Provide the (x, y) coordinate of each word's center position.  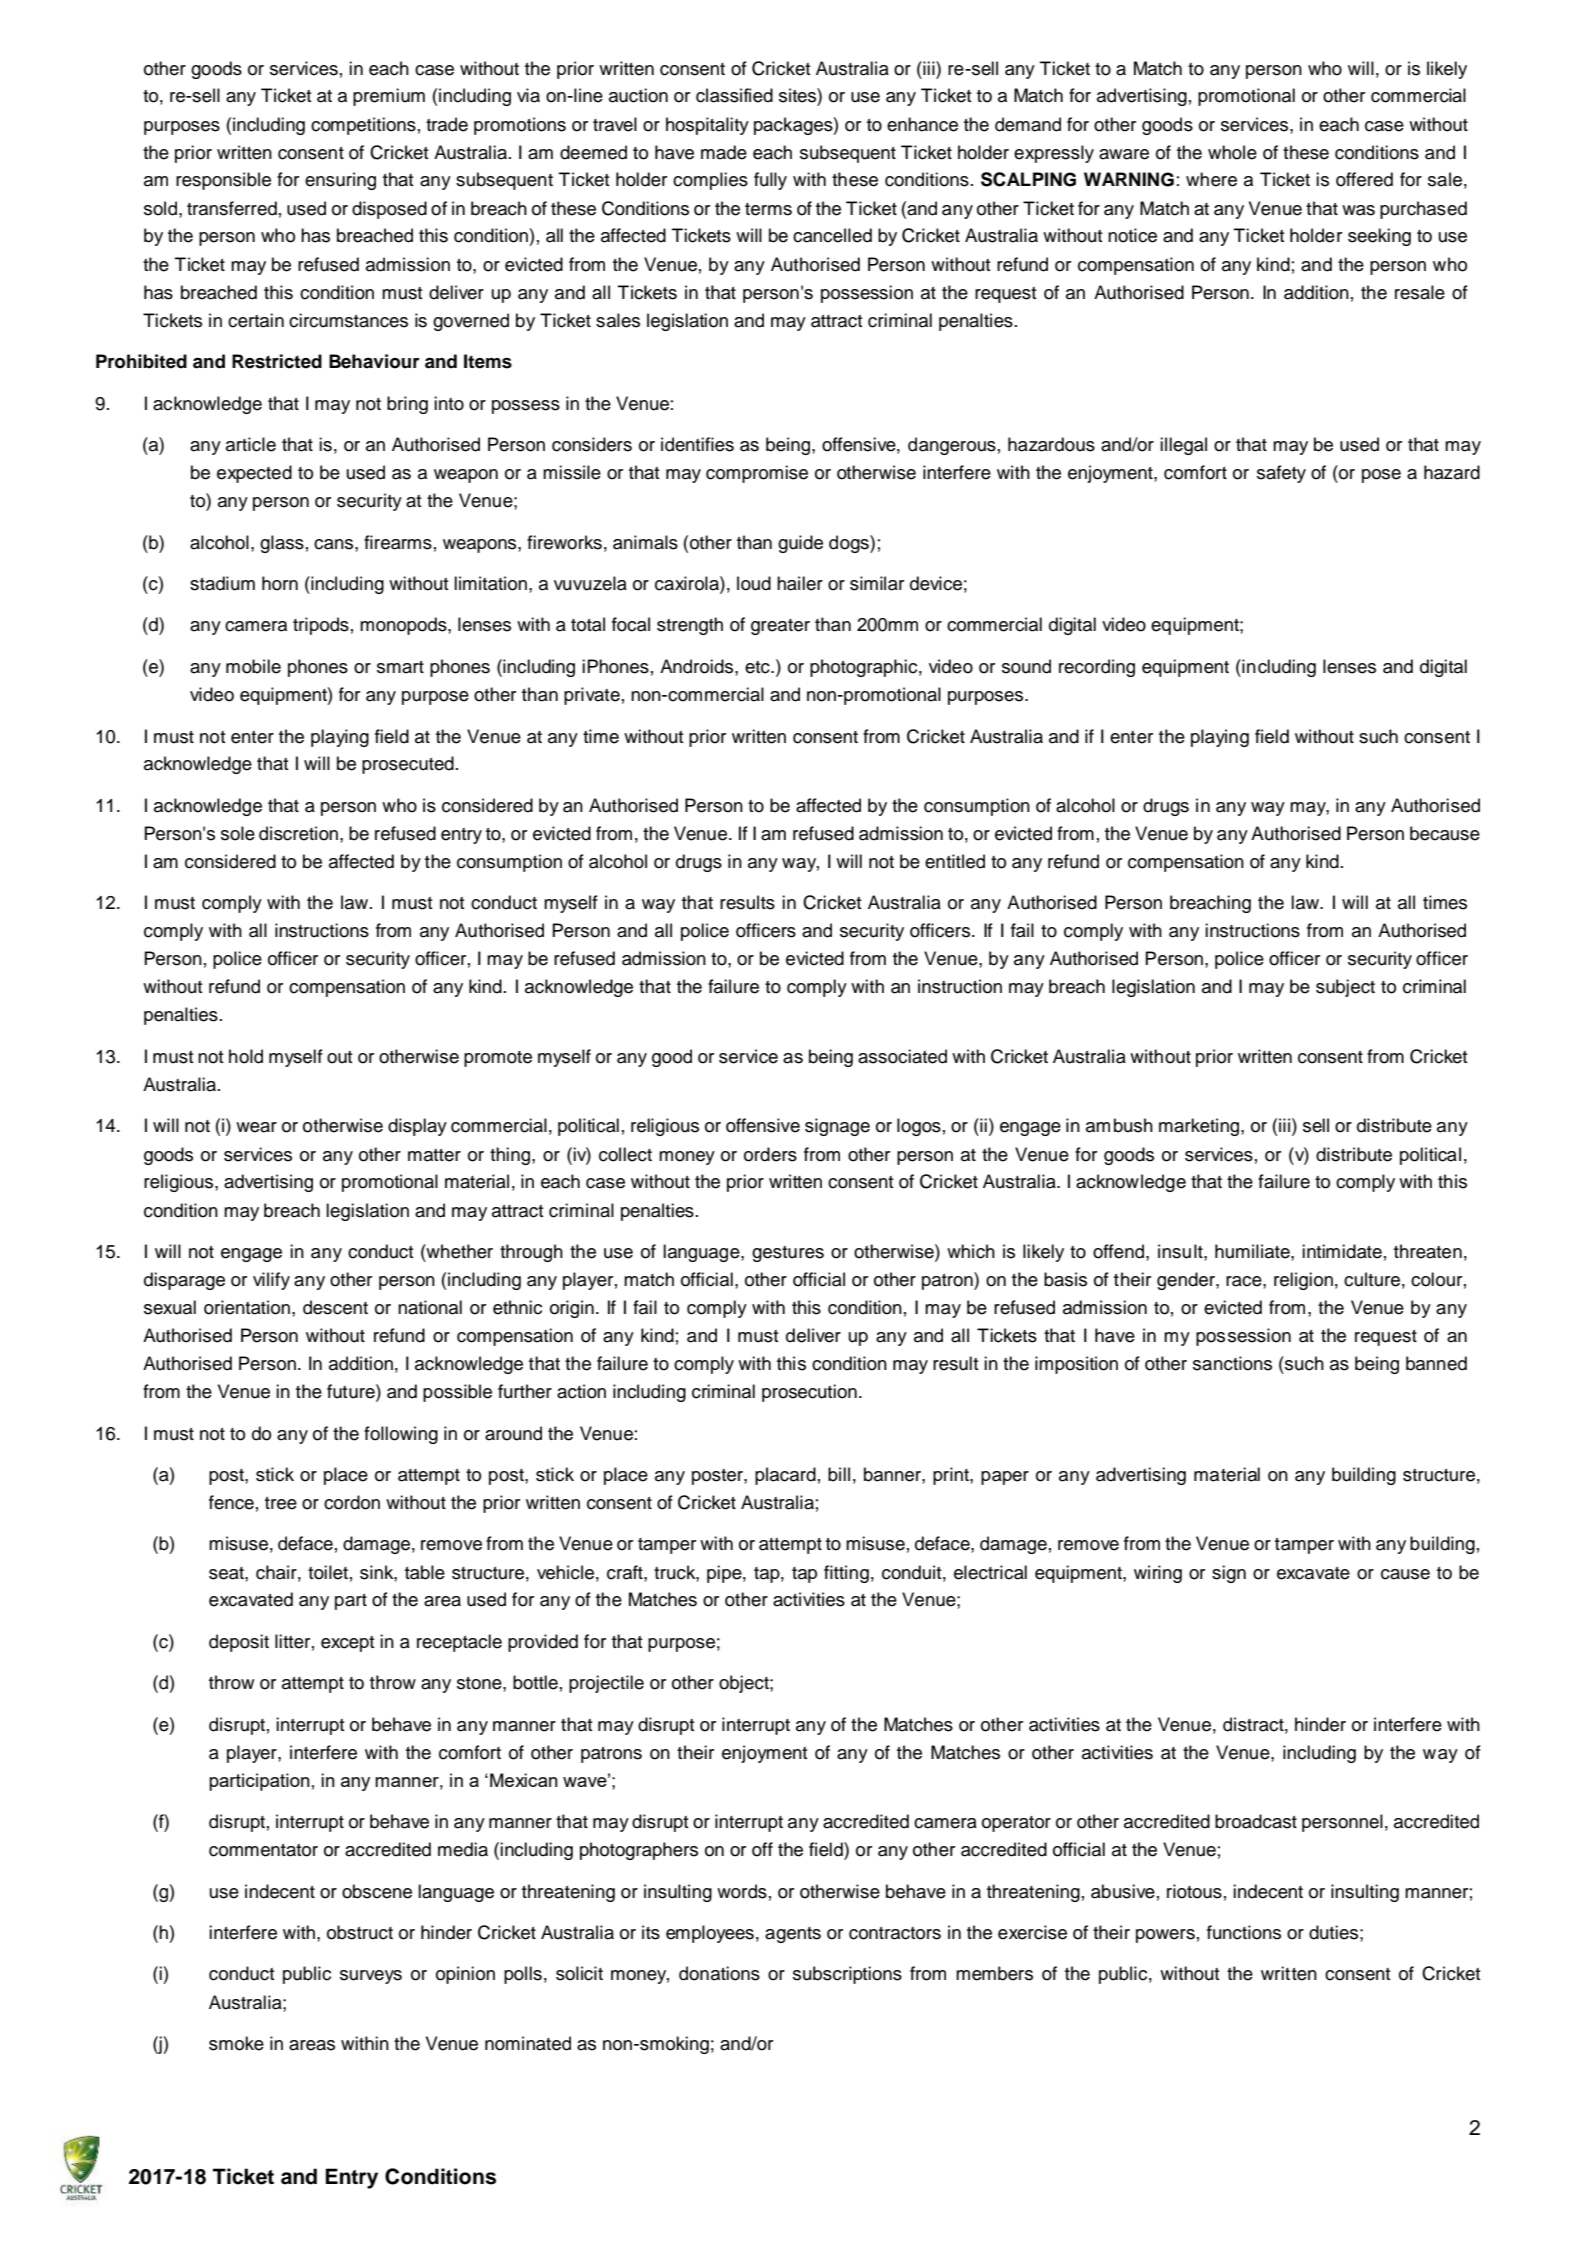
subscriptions (847, 1975)
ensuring (340, 181)
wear (256, 1127)
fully (770, 181)
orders (770, 1154)
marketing (1200, 1127)
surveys (371, 1977)
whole (1232, 152)
